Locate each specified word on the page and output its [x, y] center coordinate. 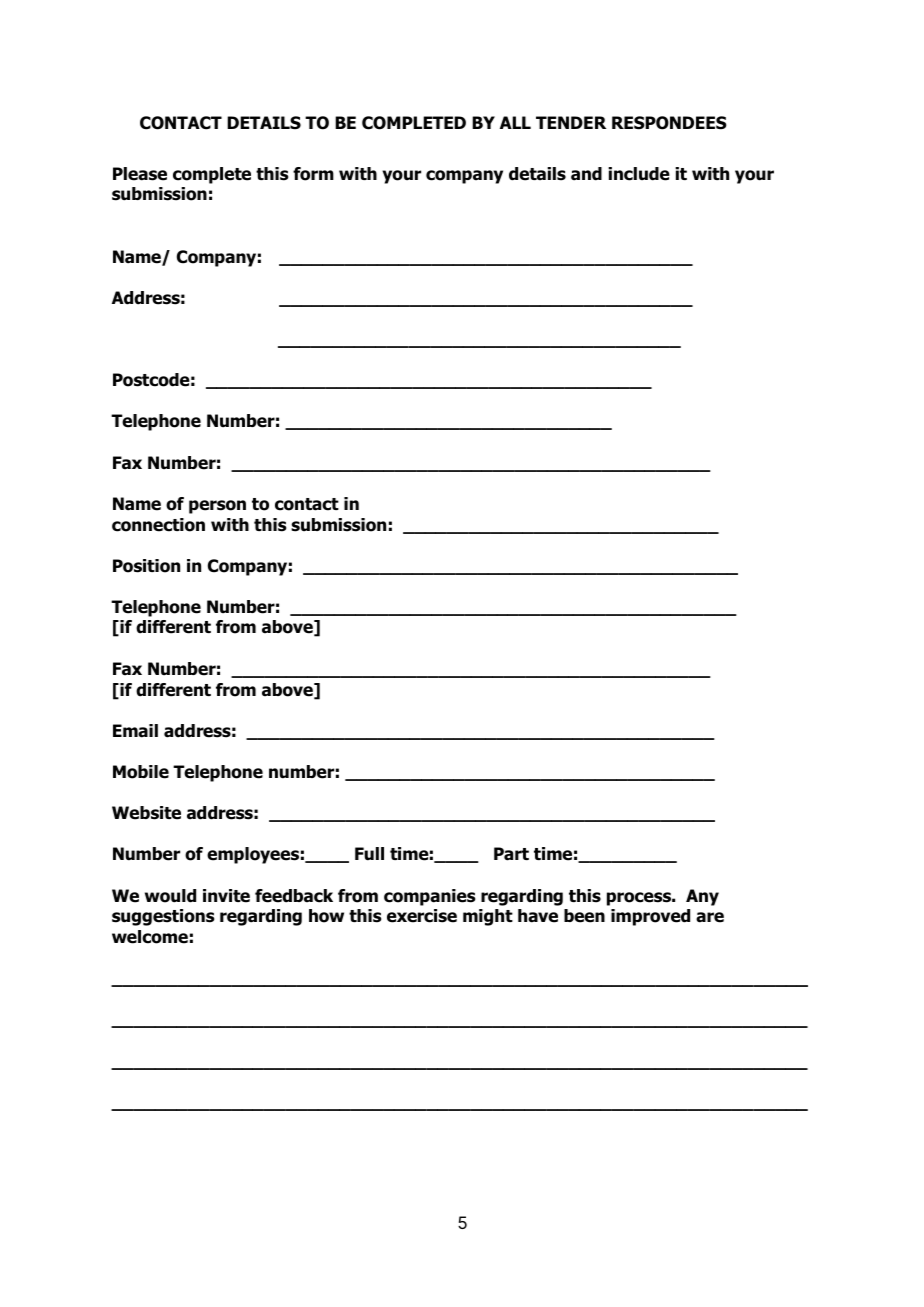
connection [158, 525]
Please [140, 174]
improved [650, 917]
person [217, 507]
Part [511, 854]
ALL [515, 122]
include [639, 174]
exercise [422, 916]
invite [226, 896]
